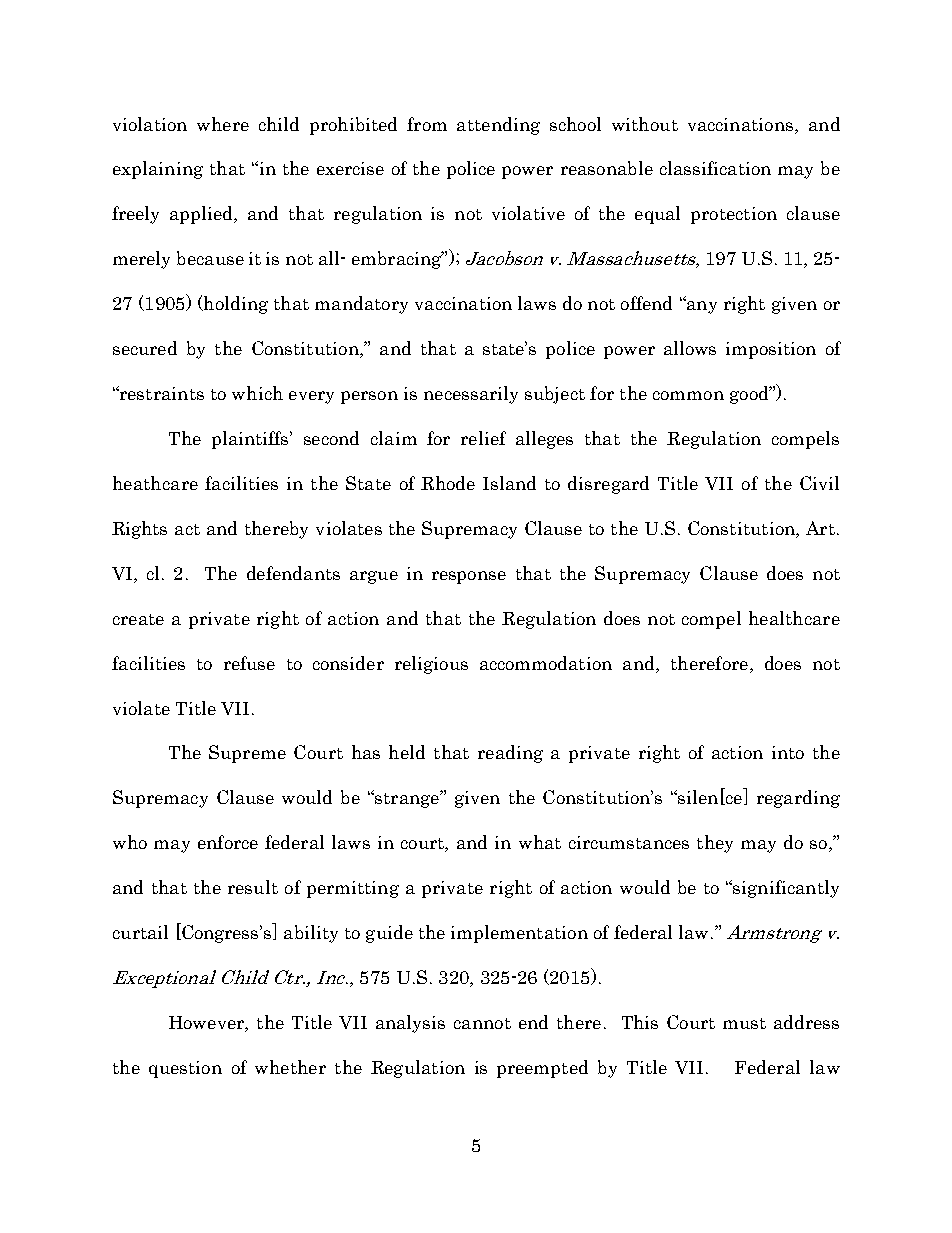 The image size is (952, 1233). I want to click on where, so click(223, 124).
